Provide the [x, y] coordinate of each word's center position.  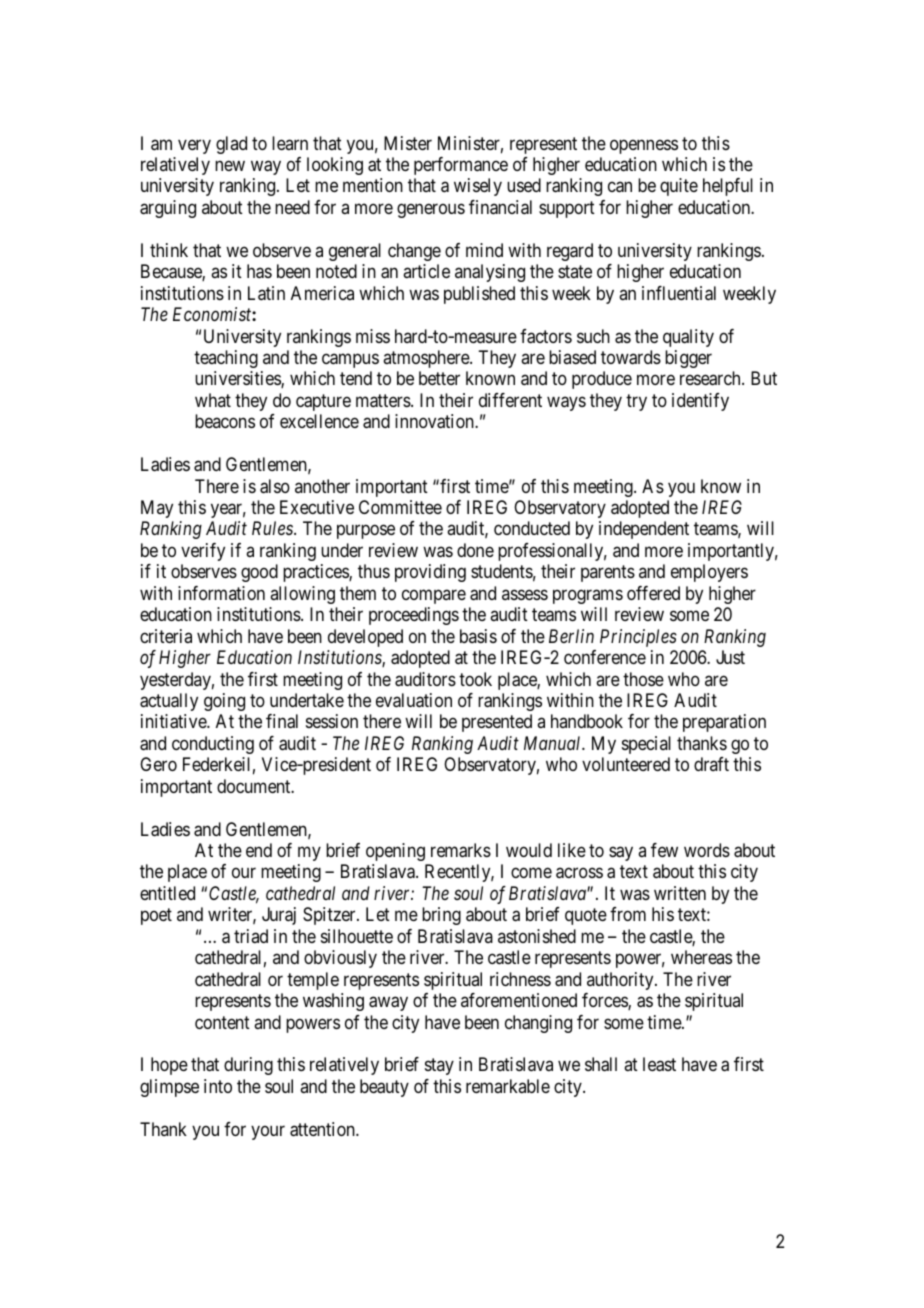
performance [461, 166]
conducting [213, 745]
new [230, 165]
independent [644, 530]
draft [711, 764]
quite [679, 187]
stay [439, 1067]
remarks [461, 850]
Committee [400, 507]
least [659, 1064]
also [275, 486]
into [218, 1086]
